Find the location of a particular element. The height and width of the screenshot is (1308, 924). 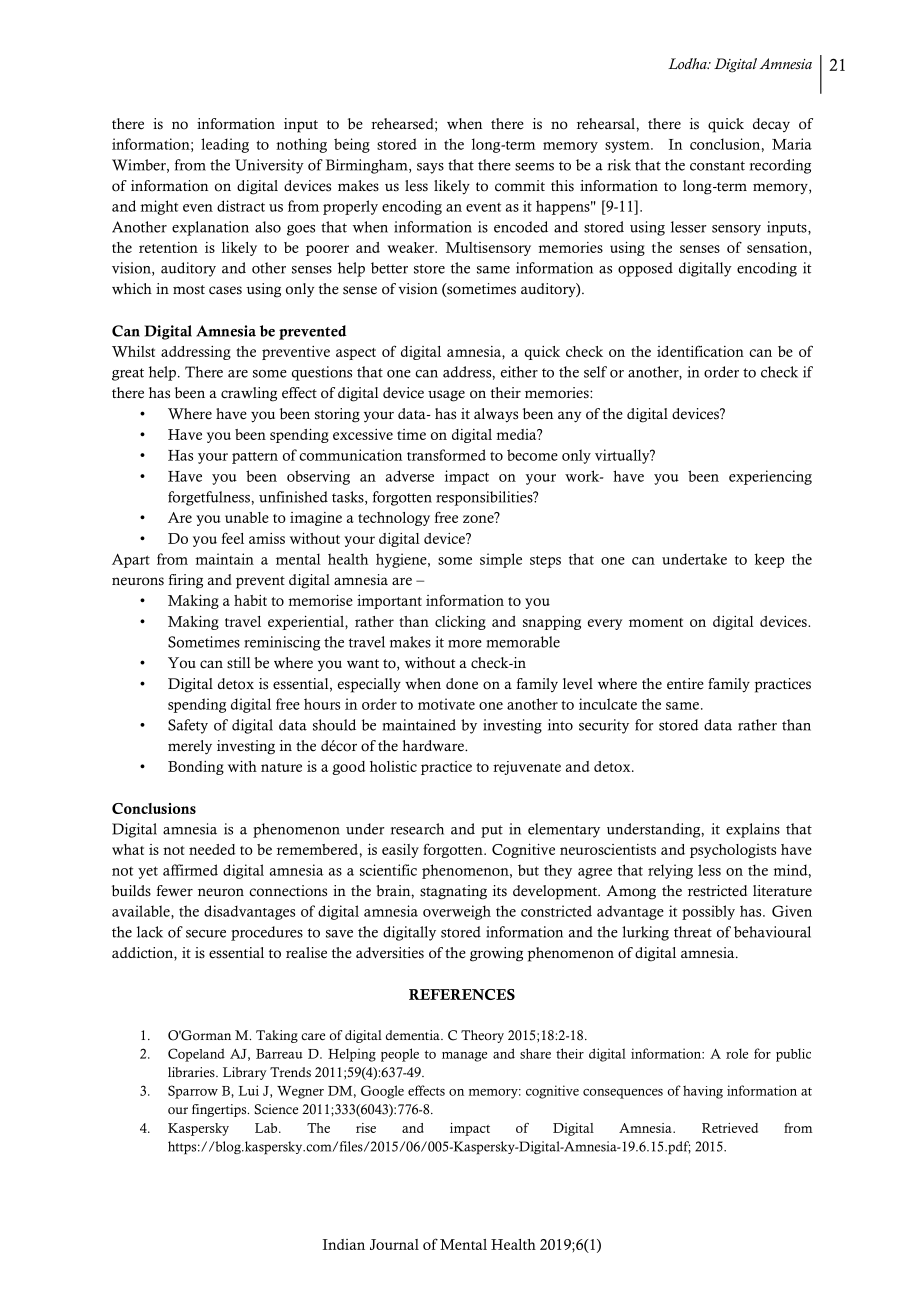

REFERENCES is located at coordinates (462, 994).
